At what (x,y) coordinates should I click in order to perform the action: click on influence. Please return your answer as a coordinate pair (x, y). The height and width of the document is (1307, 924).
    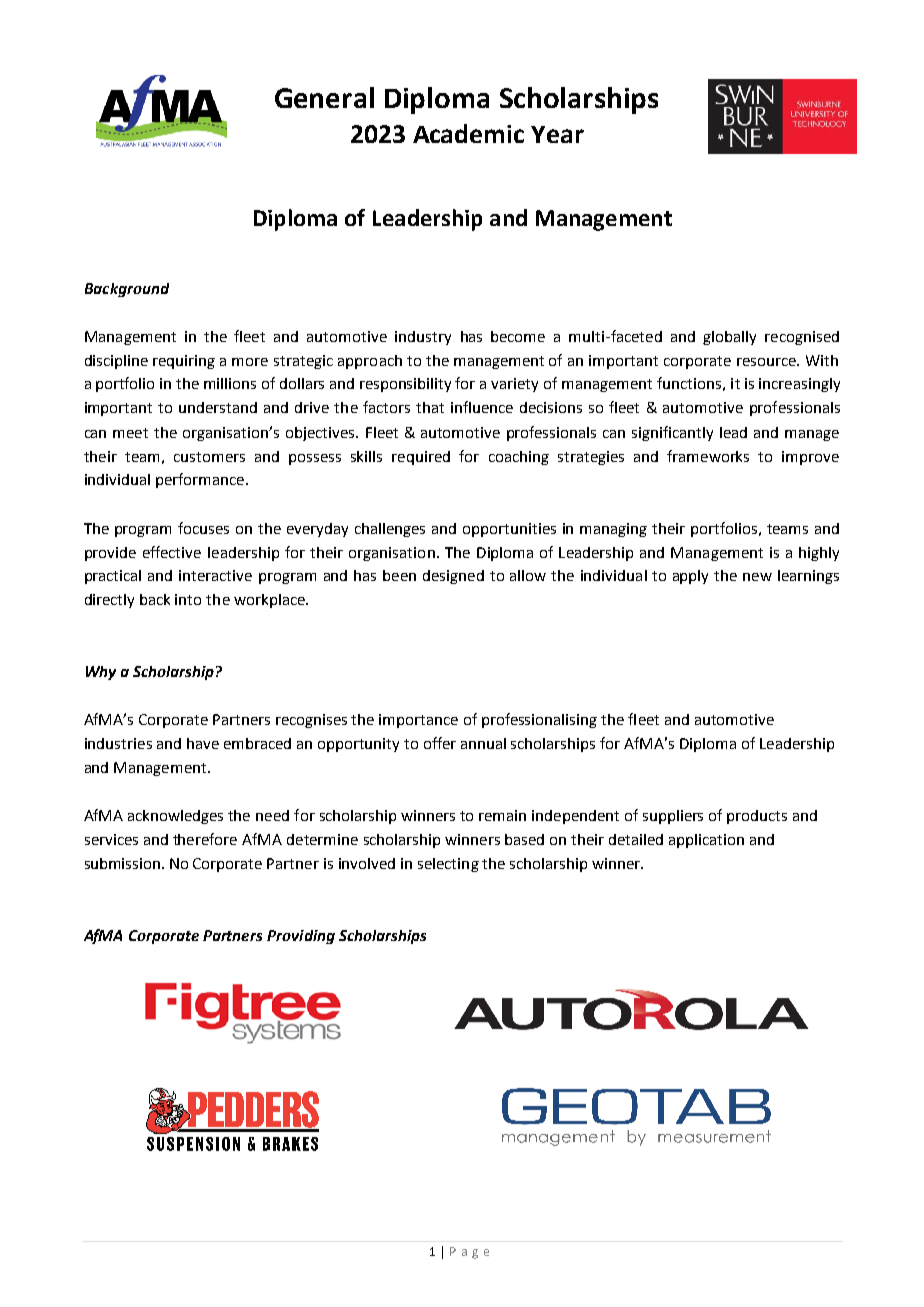
    Looking at the image, I should click on (482, 407).
